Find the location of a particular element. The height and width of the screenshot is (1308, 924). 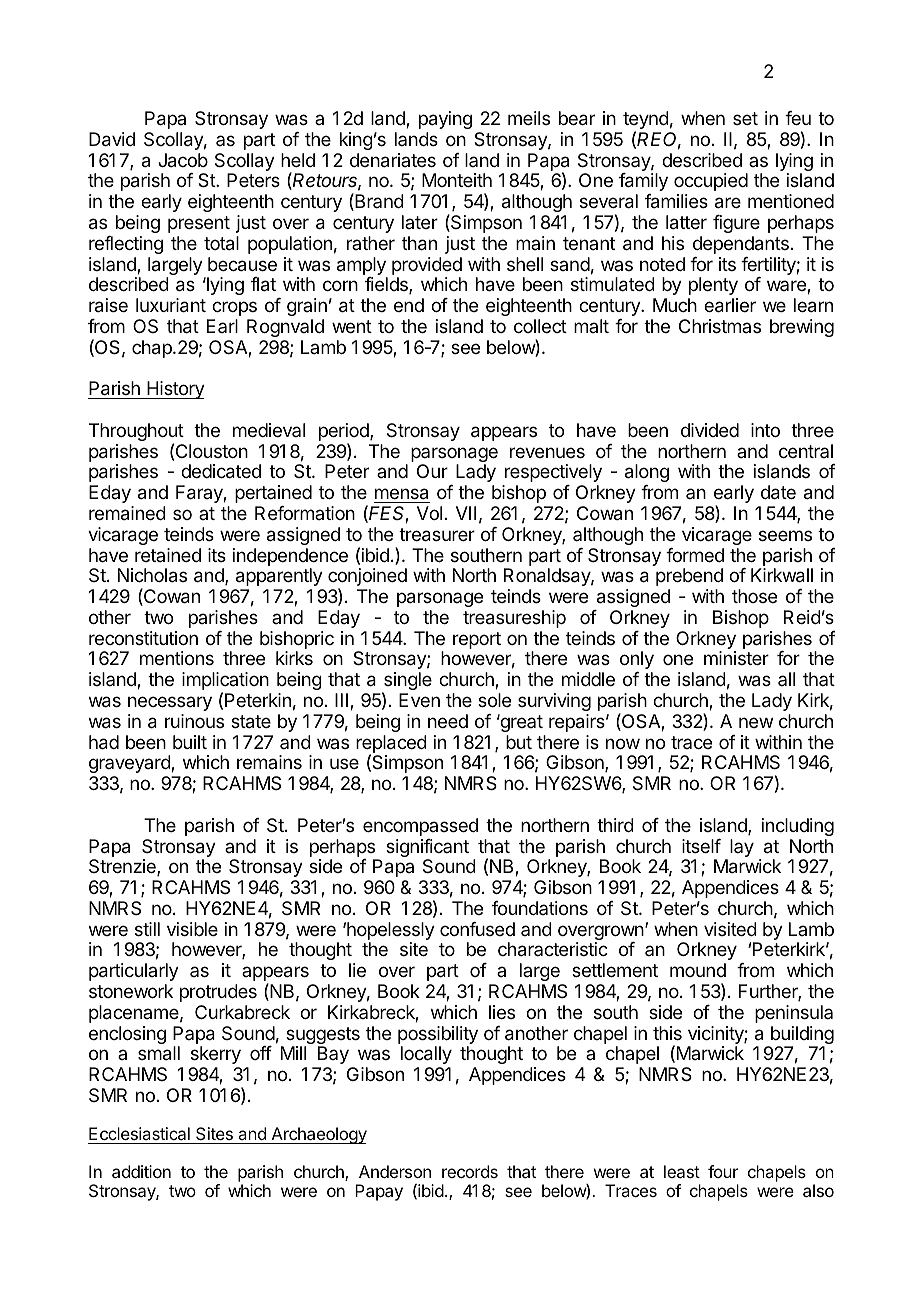

addition is located at coordinates (141, 1171).
